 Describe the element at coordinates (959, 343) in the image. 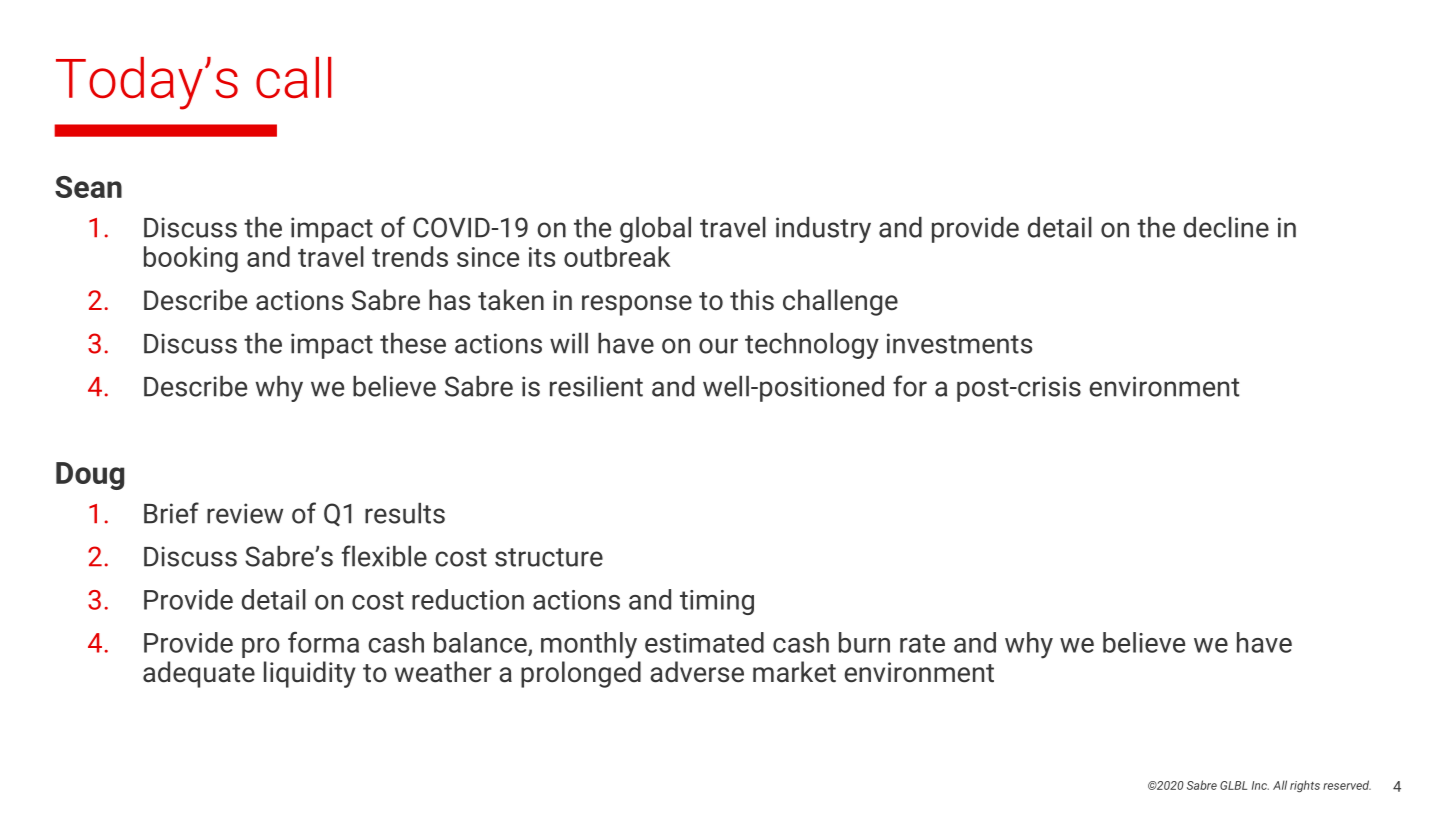

I see `investments` at that location.
